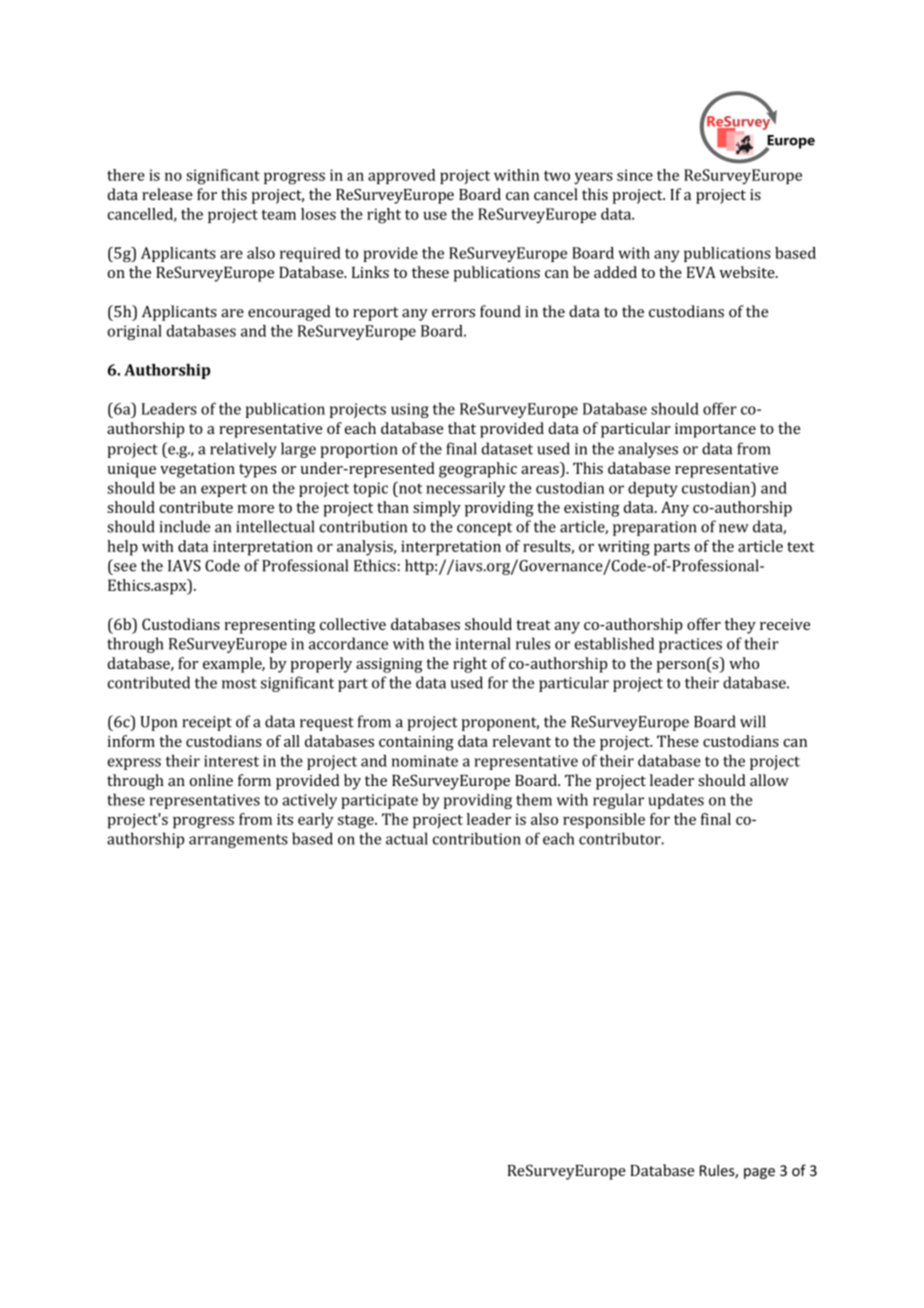 Image resolution: width=924 pixels, height=1308 pixels. Describe the element at coordinates (635, 175) in the page. I see `since` at that location.
